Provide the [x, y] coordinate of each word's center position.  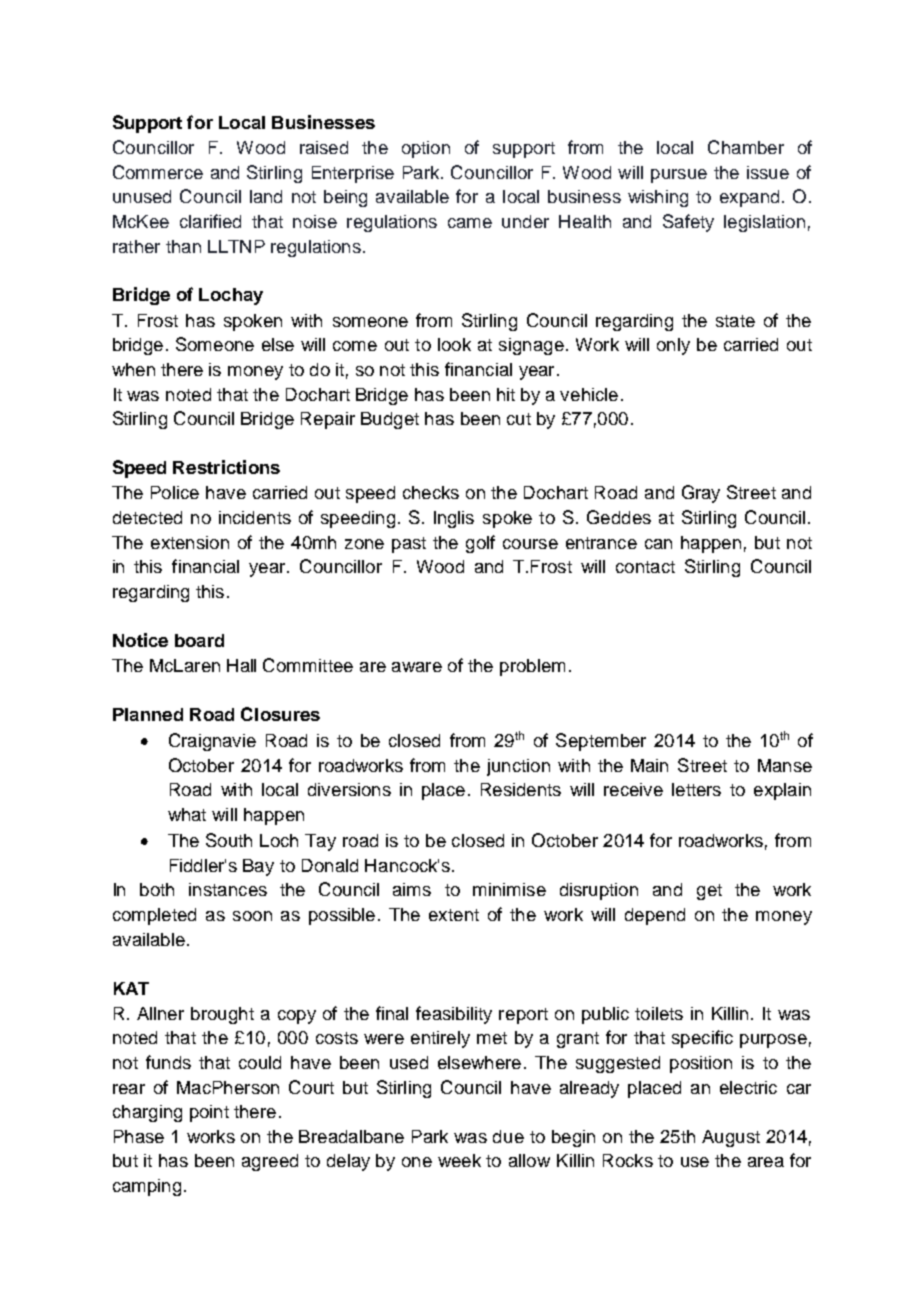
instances [228, 889]
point [209, 1113]
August [731, 1138]
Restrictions [226, 467]
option [426, 149]
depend [655, 916]
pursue [679, 176]
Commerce [158, 172]
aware [417, 667]
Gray [701, 494]
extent [454, 915]
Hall [241, 665]
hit [506, 394]
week [459, 1160]
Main [649, 765]
